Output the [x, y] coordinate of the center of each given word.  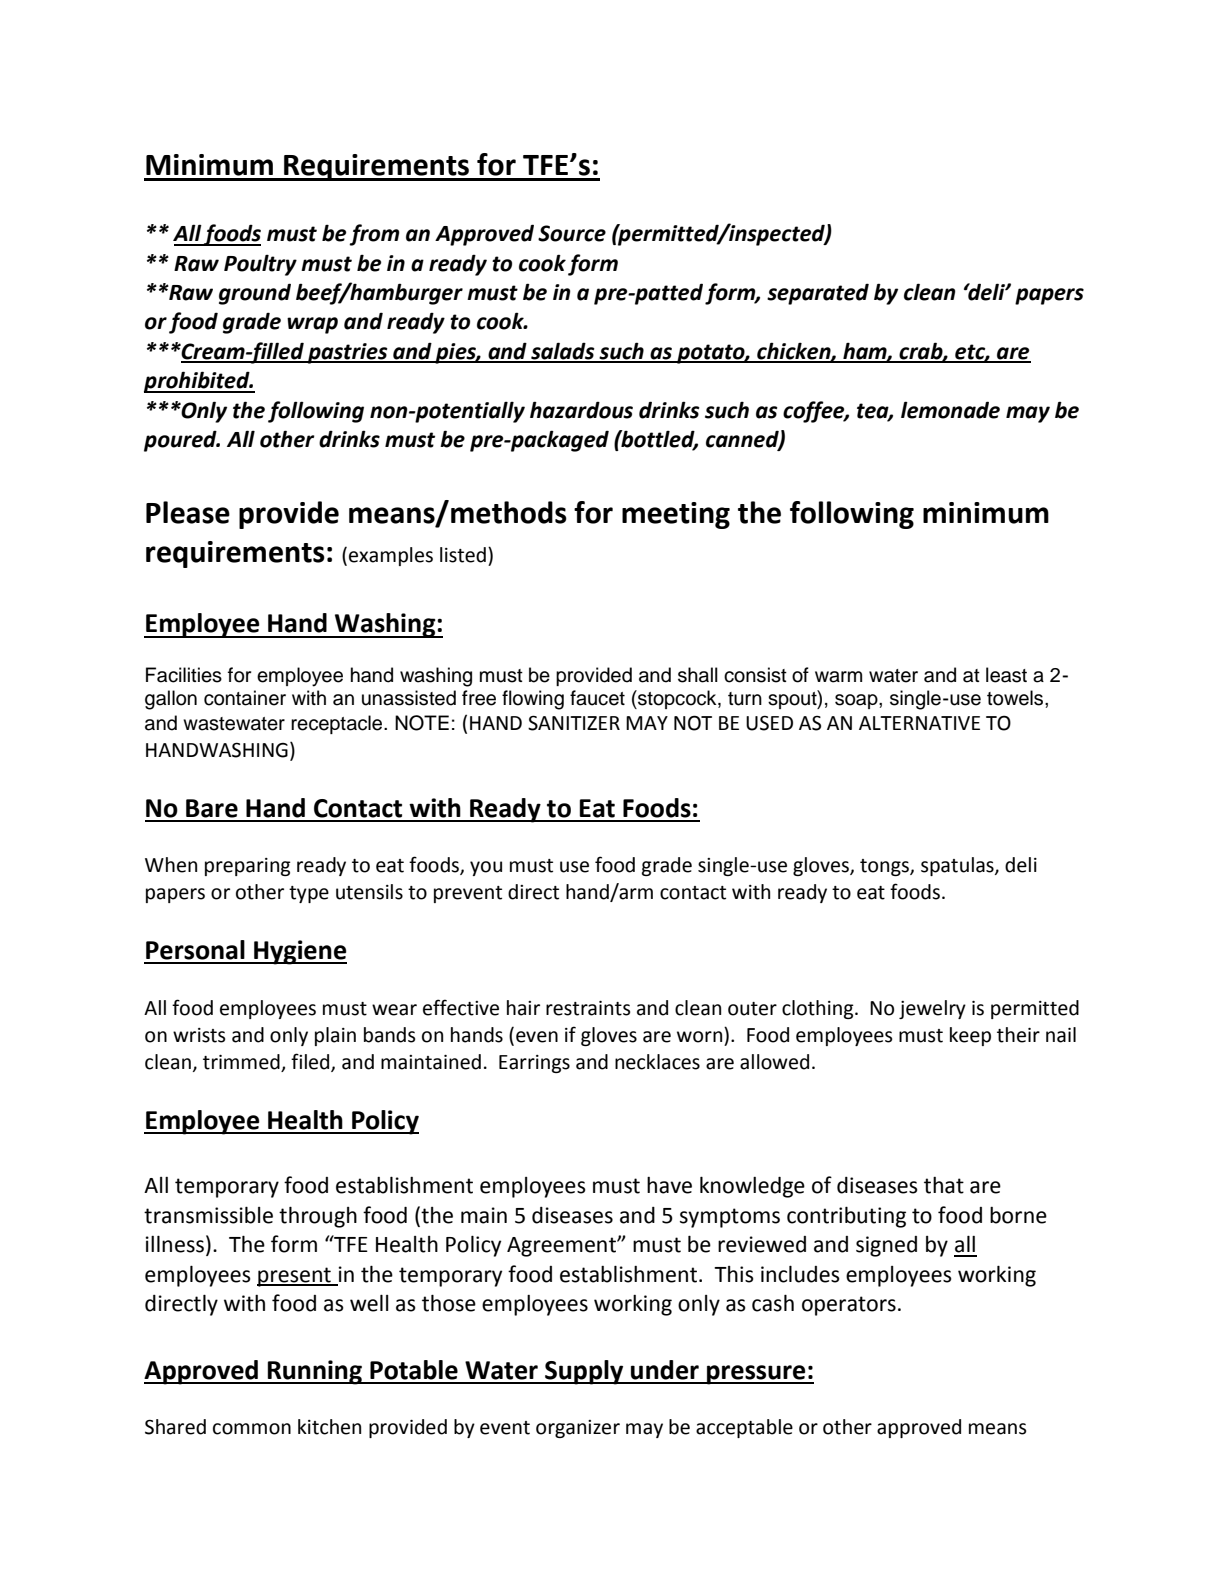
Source [572, 233]
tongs [885, 867]
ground [255, 294]
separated [818, 294]
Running [315, 1372]
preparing [248, 867]
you [486, 868]
